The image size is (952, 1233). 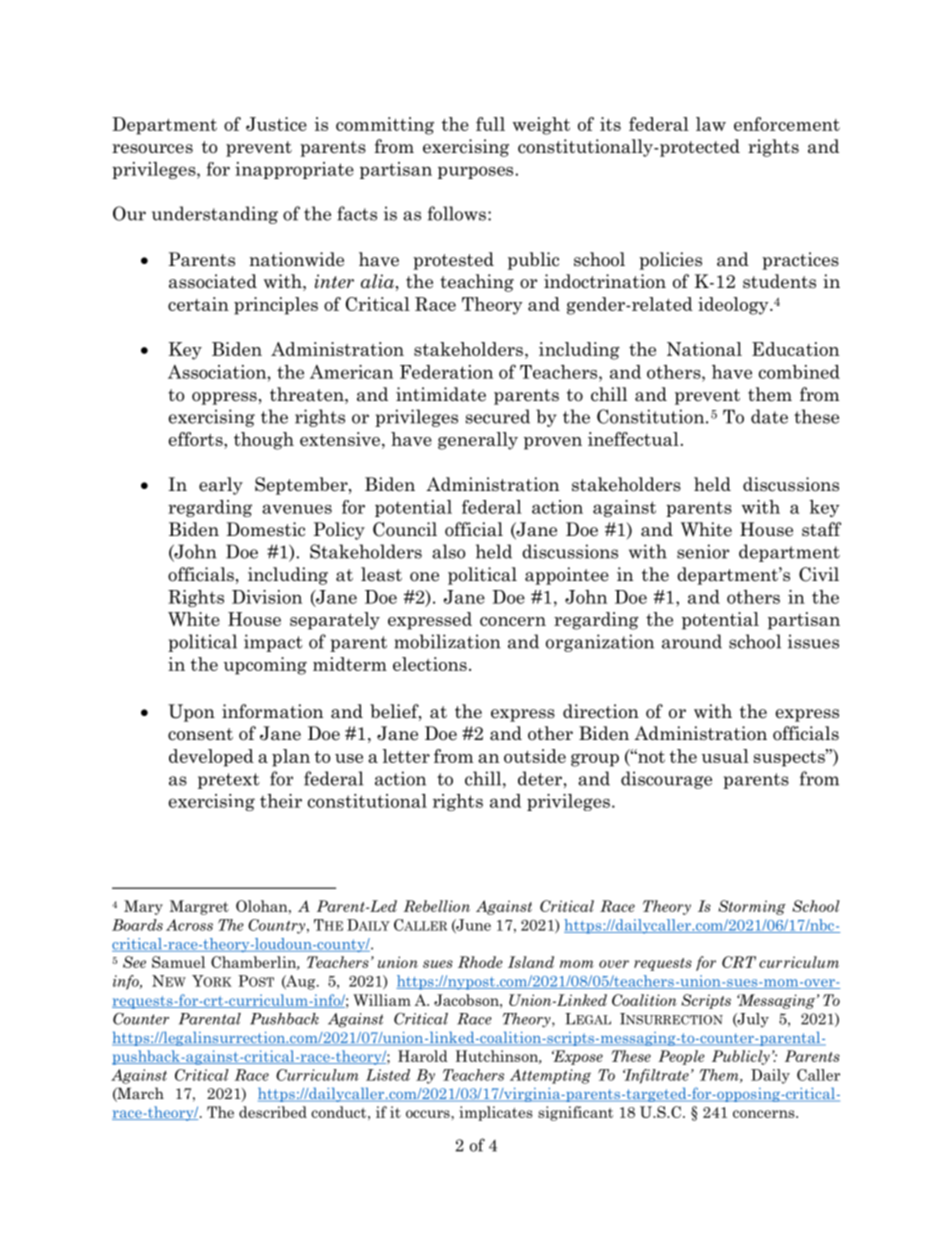 I want to click on outside, so click(x=535, y=756).
